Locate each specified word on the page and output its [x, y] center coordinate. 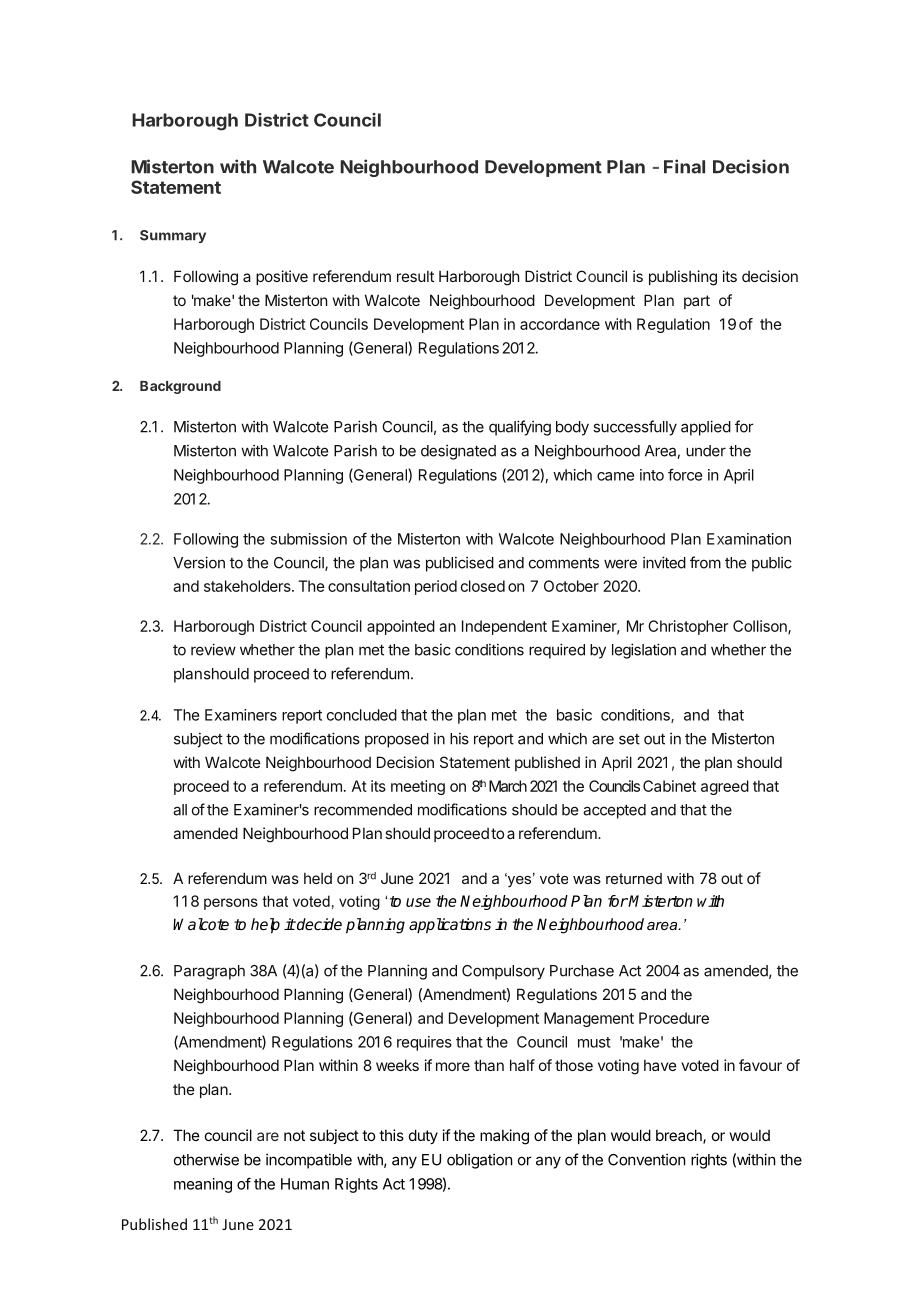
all [180, 810]
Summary [173, 236]
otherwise [206, 1159]
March [508, 786]
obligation [479, 1161]
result [415, 276]
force [685, 474]
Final [684, 166]
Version [199, 562]
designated [458, 452]
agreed [725, 787]
